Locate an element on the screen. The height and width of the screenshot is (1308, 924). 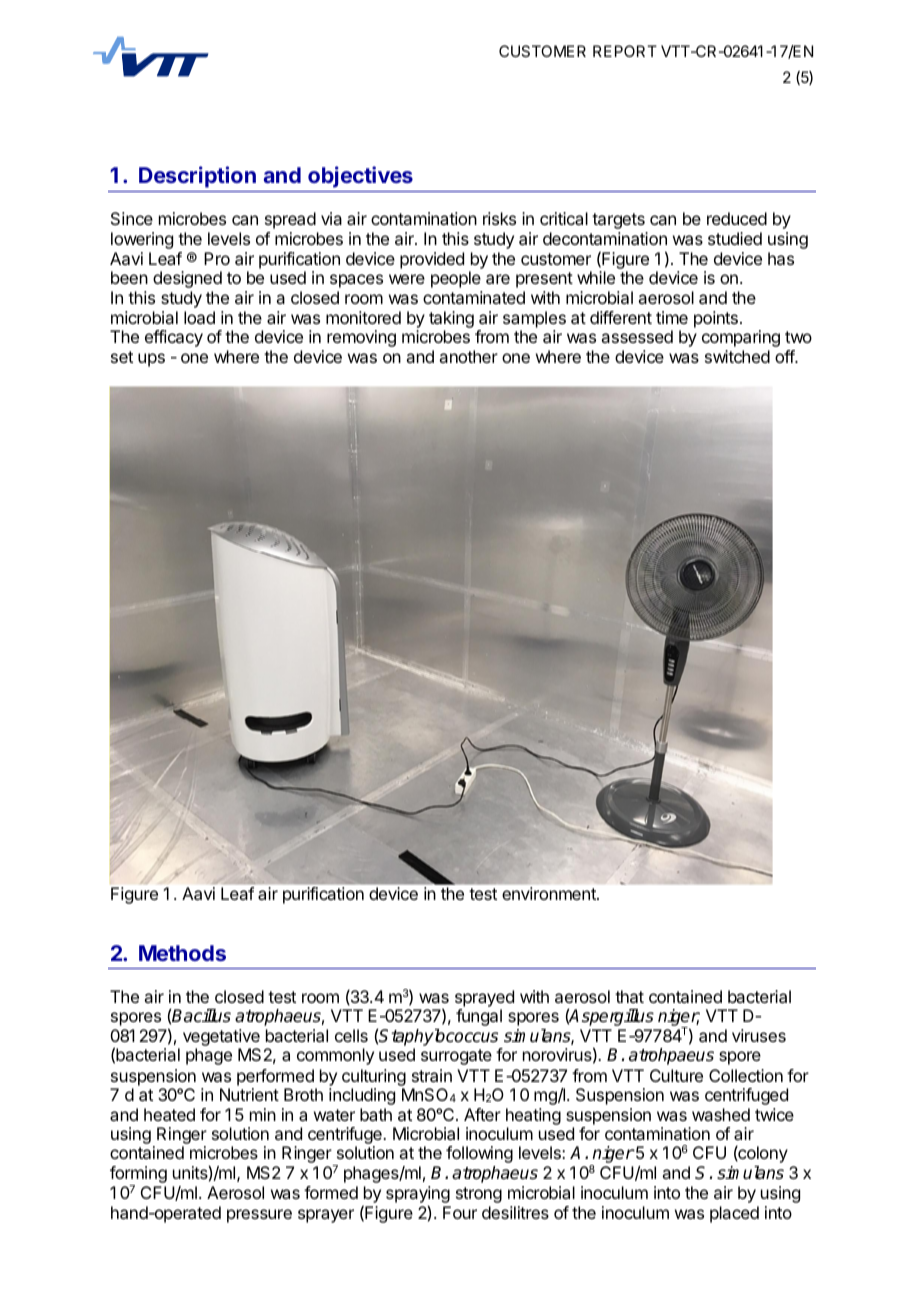
Description is located at coordinates (197, 177).
